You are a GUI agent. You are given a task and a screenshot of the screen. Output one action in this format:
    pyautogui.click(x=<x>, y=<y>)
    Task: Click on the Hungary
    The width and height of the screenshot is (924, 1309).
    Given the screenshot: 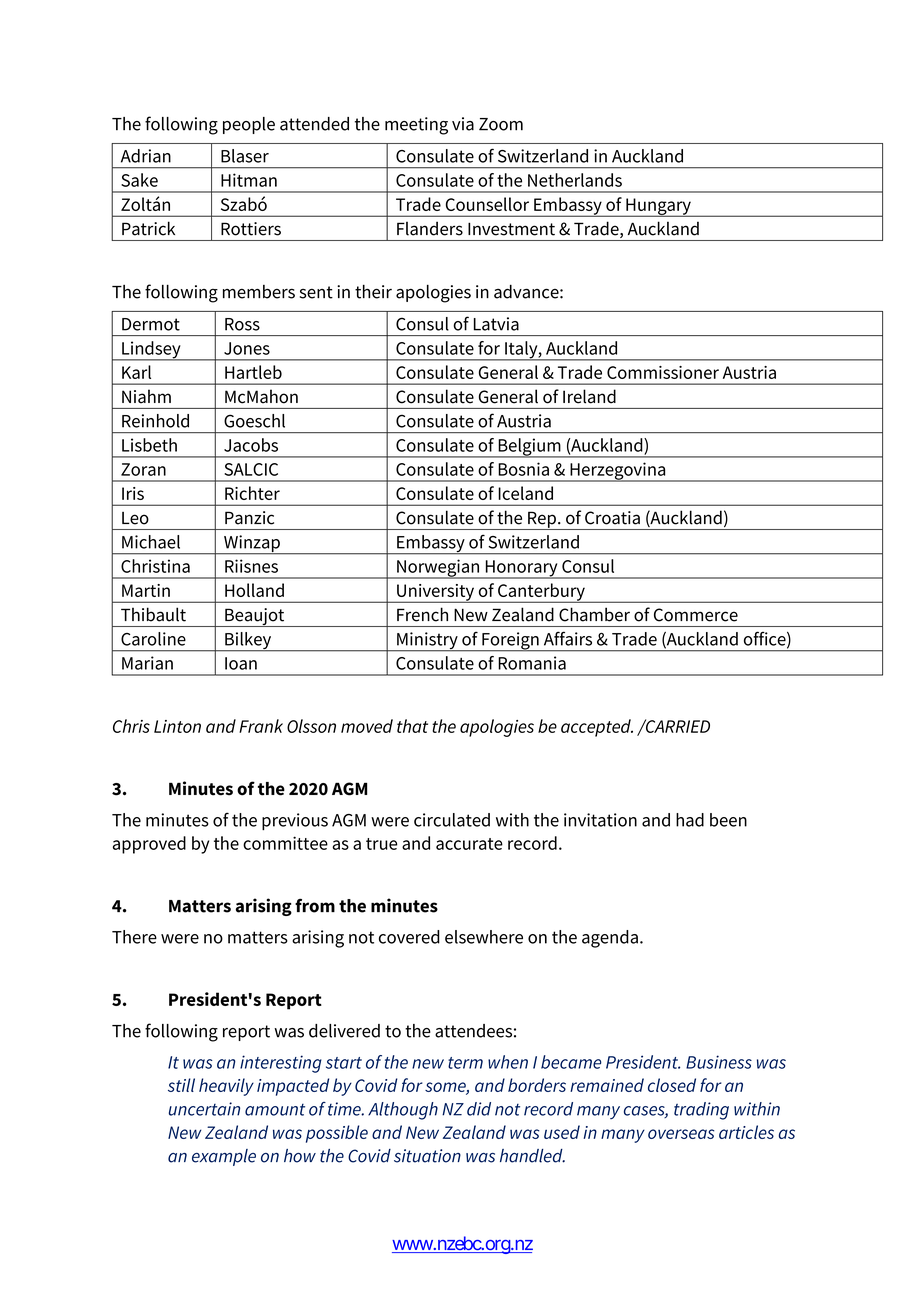 What is the action you would take?
    pyautogui.click(x=658, y=207)
